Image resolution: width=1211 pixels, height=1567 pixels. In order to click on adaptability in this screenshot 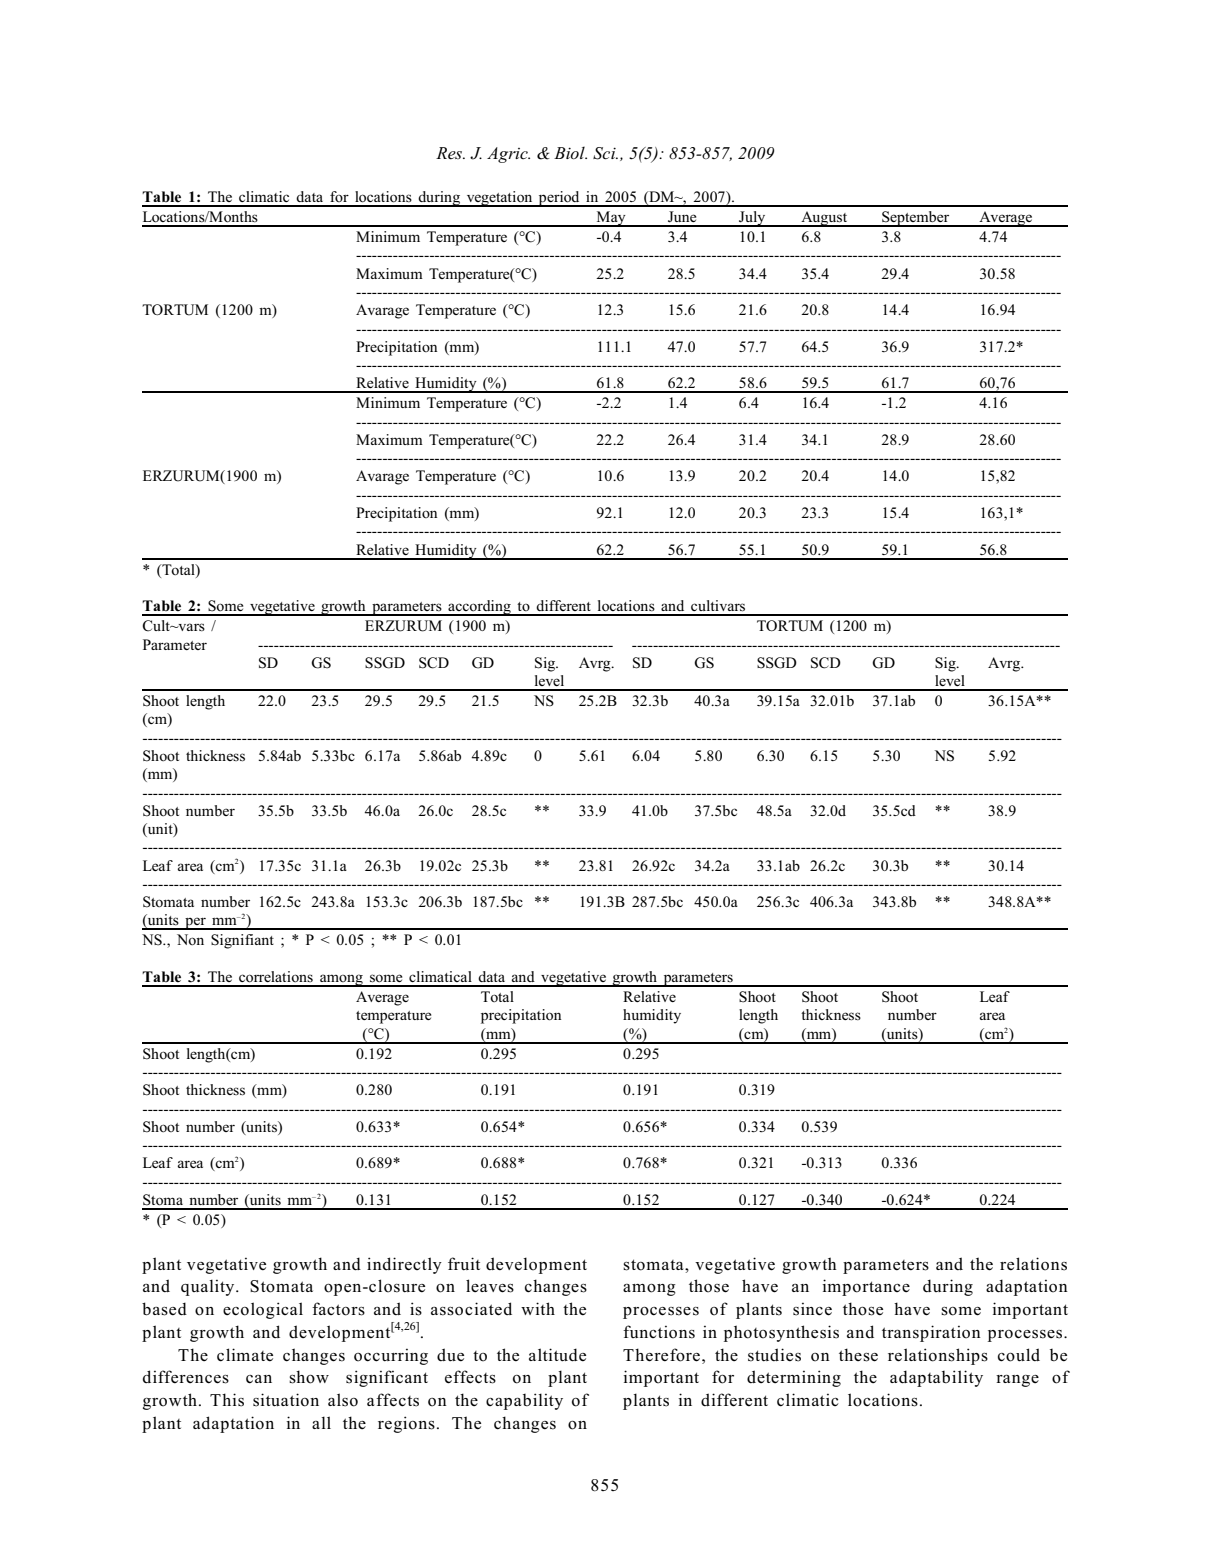, I will do `click(936, 1378)`.
